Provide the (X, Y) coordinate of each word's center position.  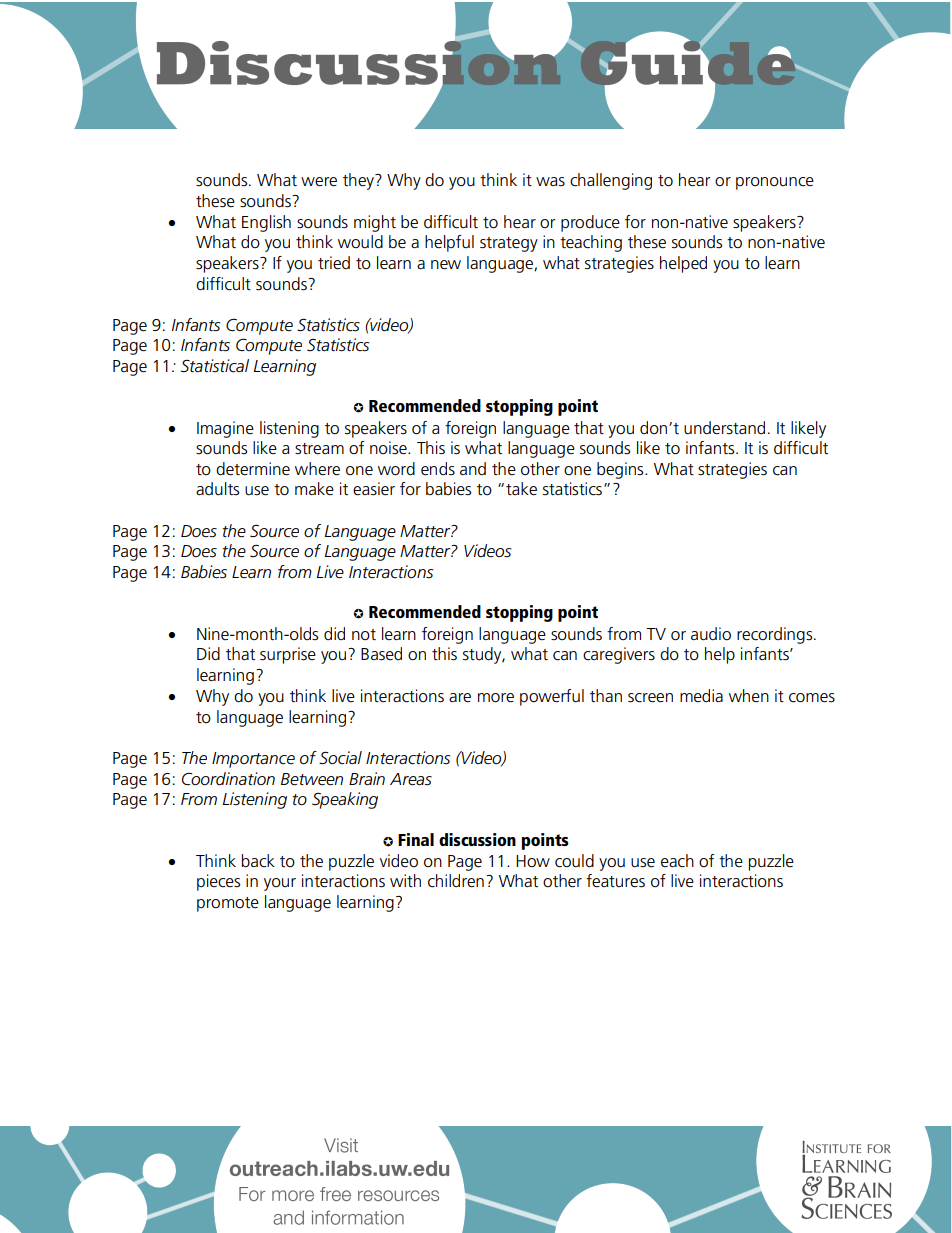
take (521, 489)
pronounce (775, 183)
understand (724, 428)
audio (711, 634)
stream (319, 449)
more (496, 698)
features (615, 881)
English (266, 223)
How (533, 861)
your (280, 884)
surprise (288, 655)
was (550, 182)
